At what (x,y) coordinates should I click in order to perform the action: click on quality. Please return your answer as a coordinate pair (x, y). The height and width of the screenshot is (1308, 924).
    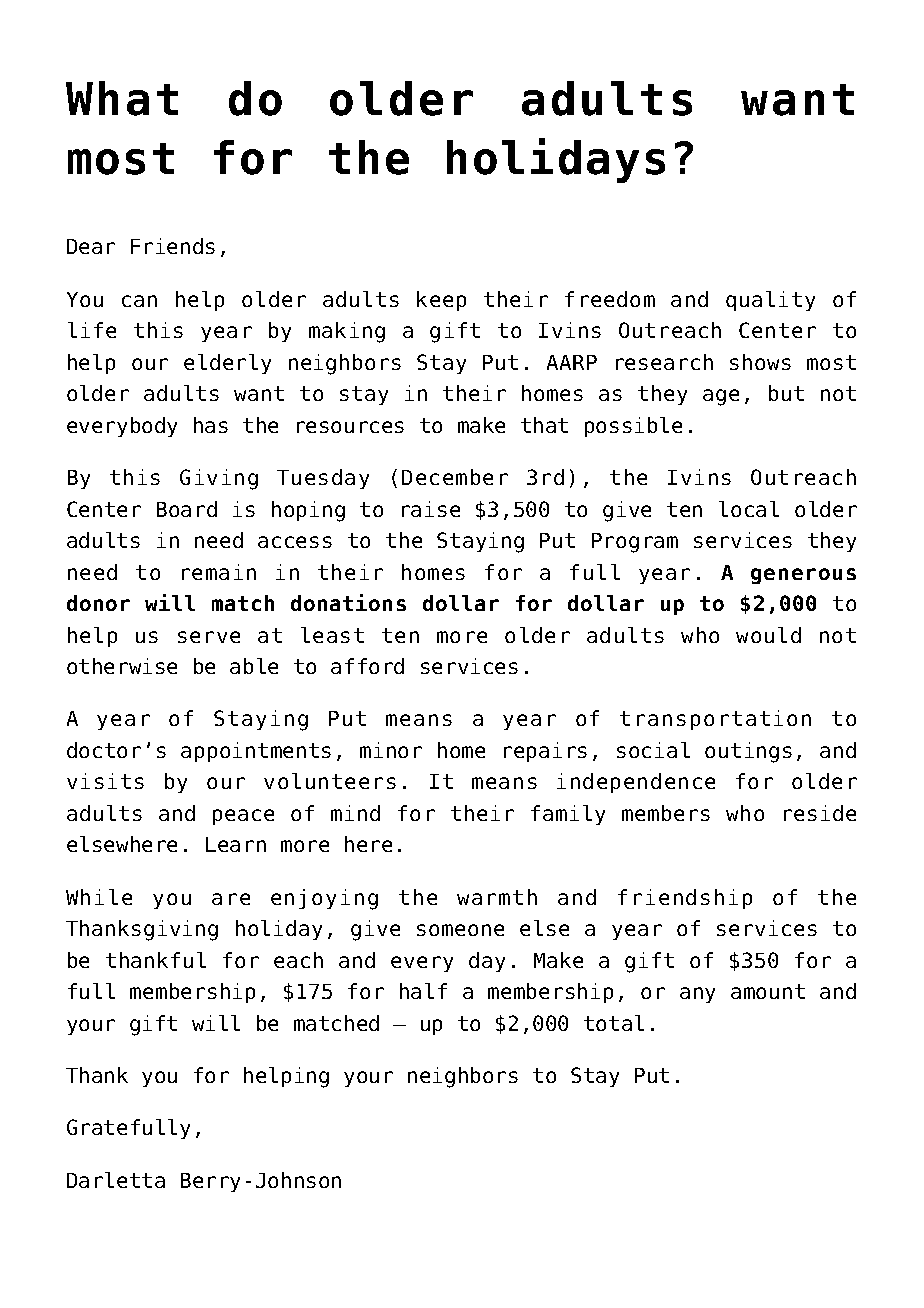
    Looking at the image, I should click on (770, 301).
